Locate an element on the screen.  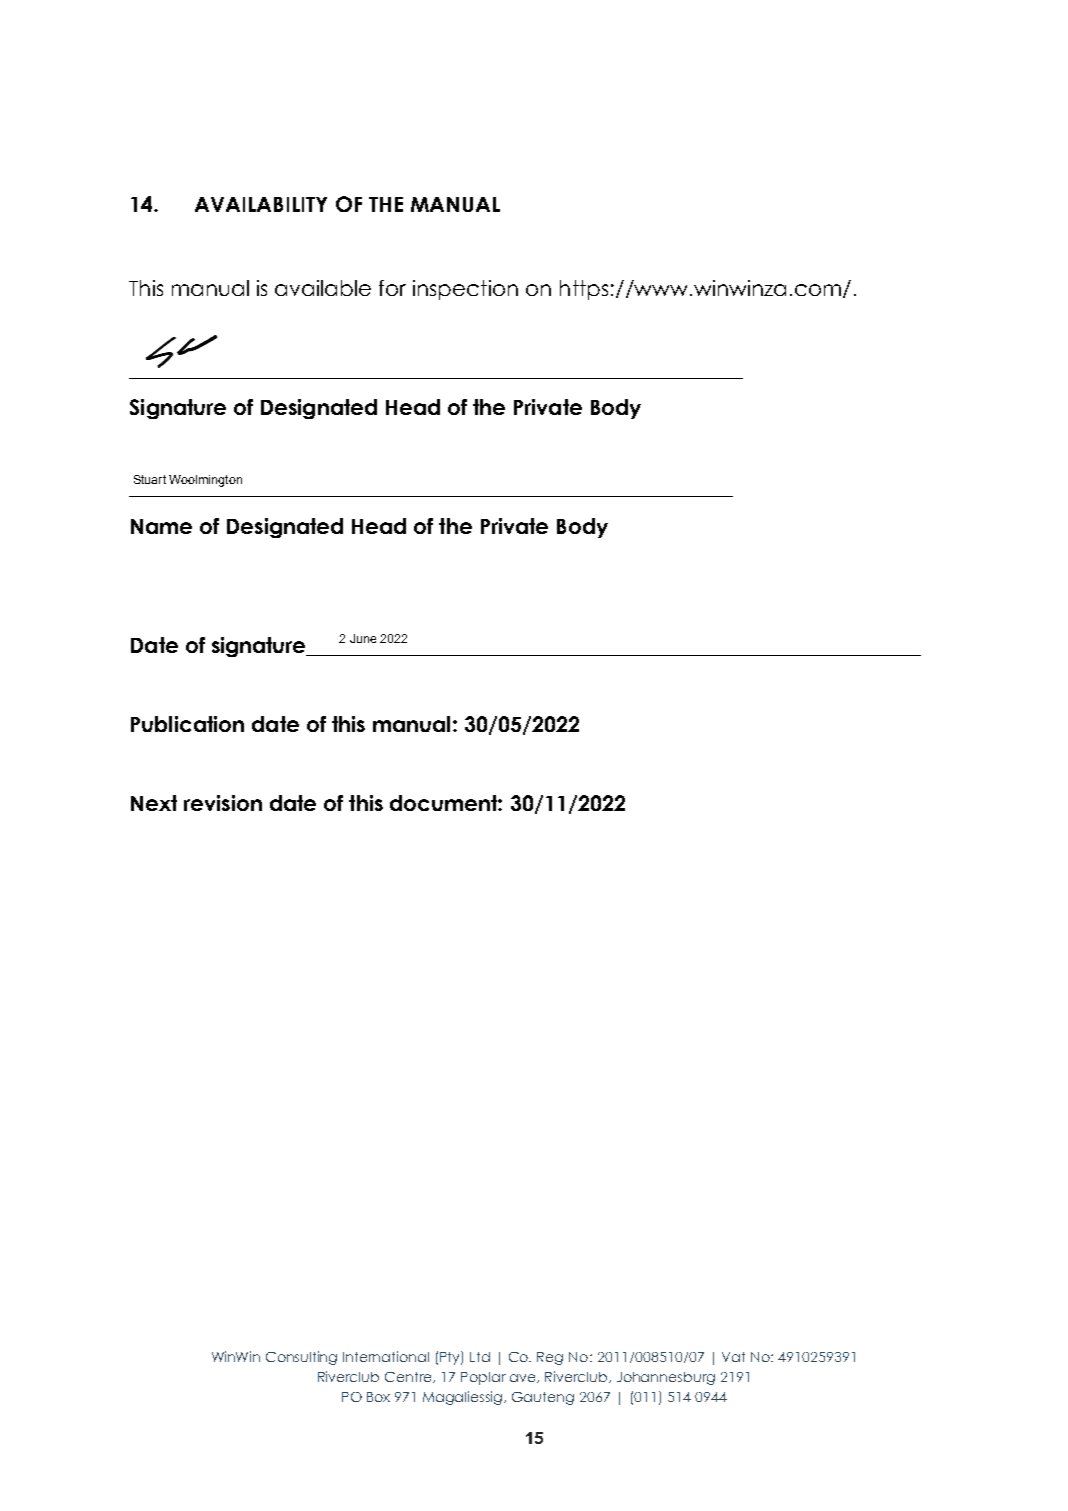
June is located at coordinates (363, 638).
